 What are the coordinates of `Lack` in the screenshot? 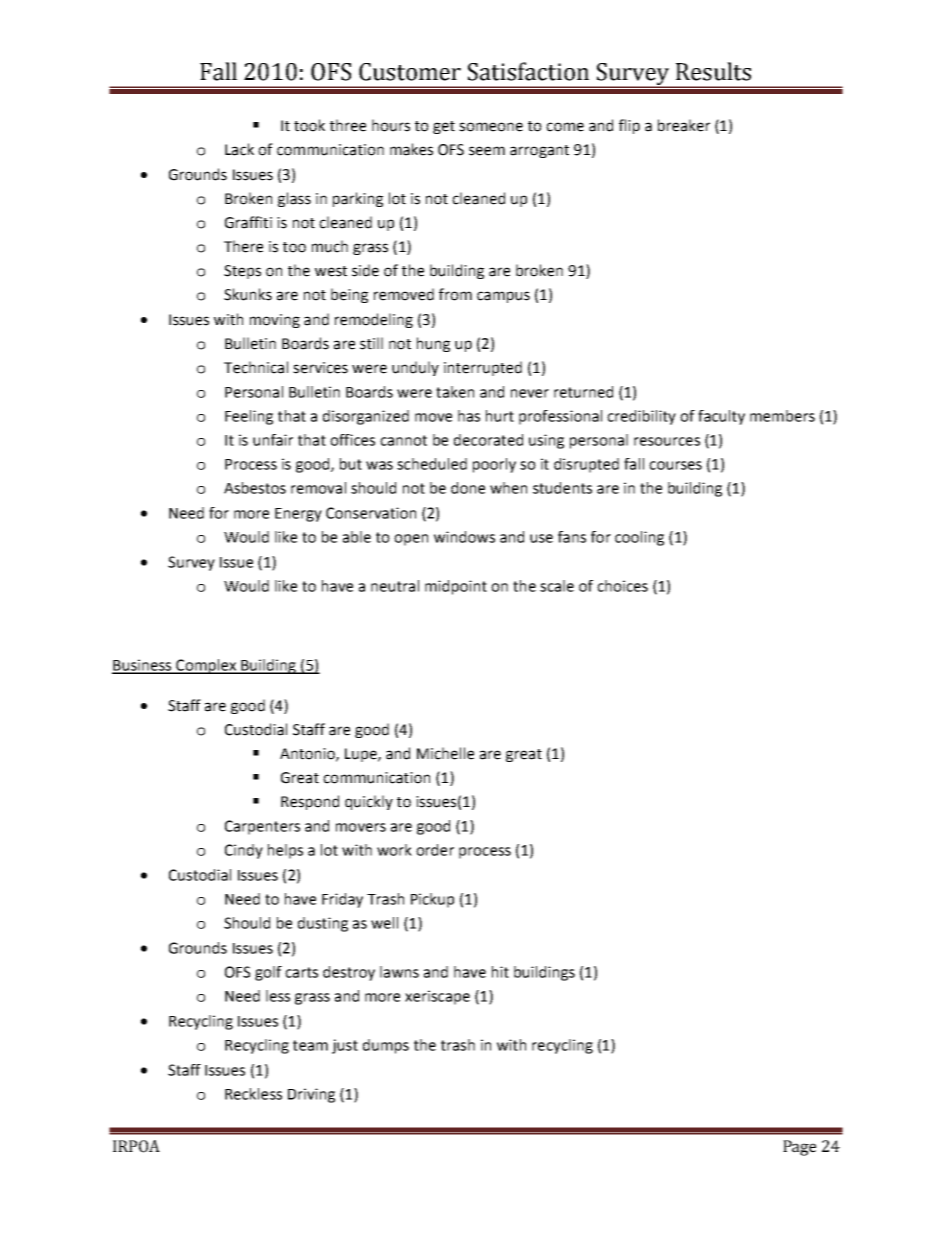 It's located at (239, 149).
